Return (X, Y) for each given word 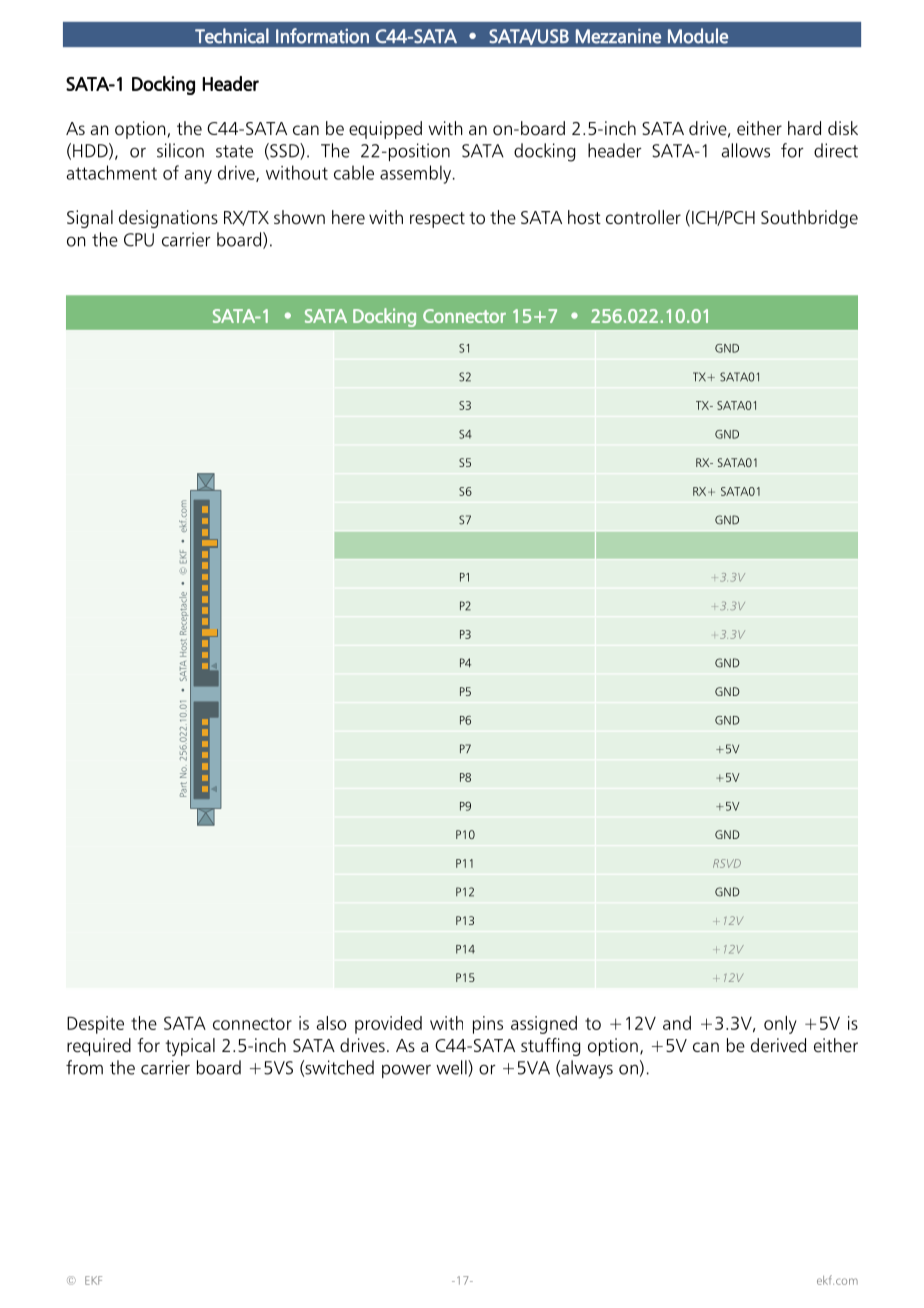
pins (488, 1025)
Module (698, 36)
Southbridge (809, 219)
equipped (385, 130)
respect (437, 220)
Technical (232, 36)
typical (190, 1047)
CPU (139, 240)
